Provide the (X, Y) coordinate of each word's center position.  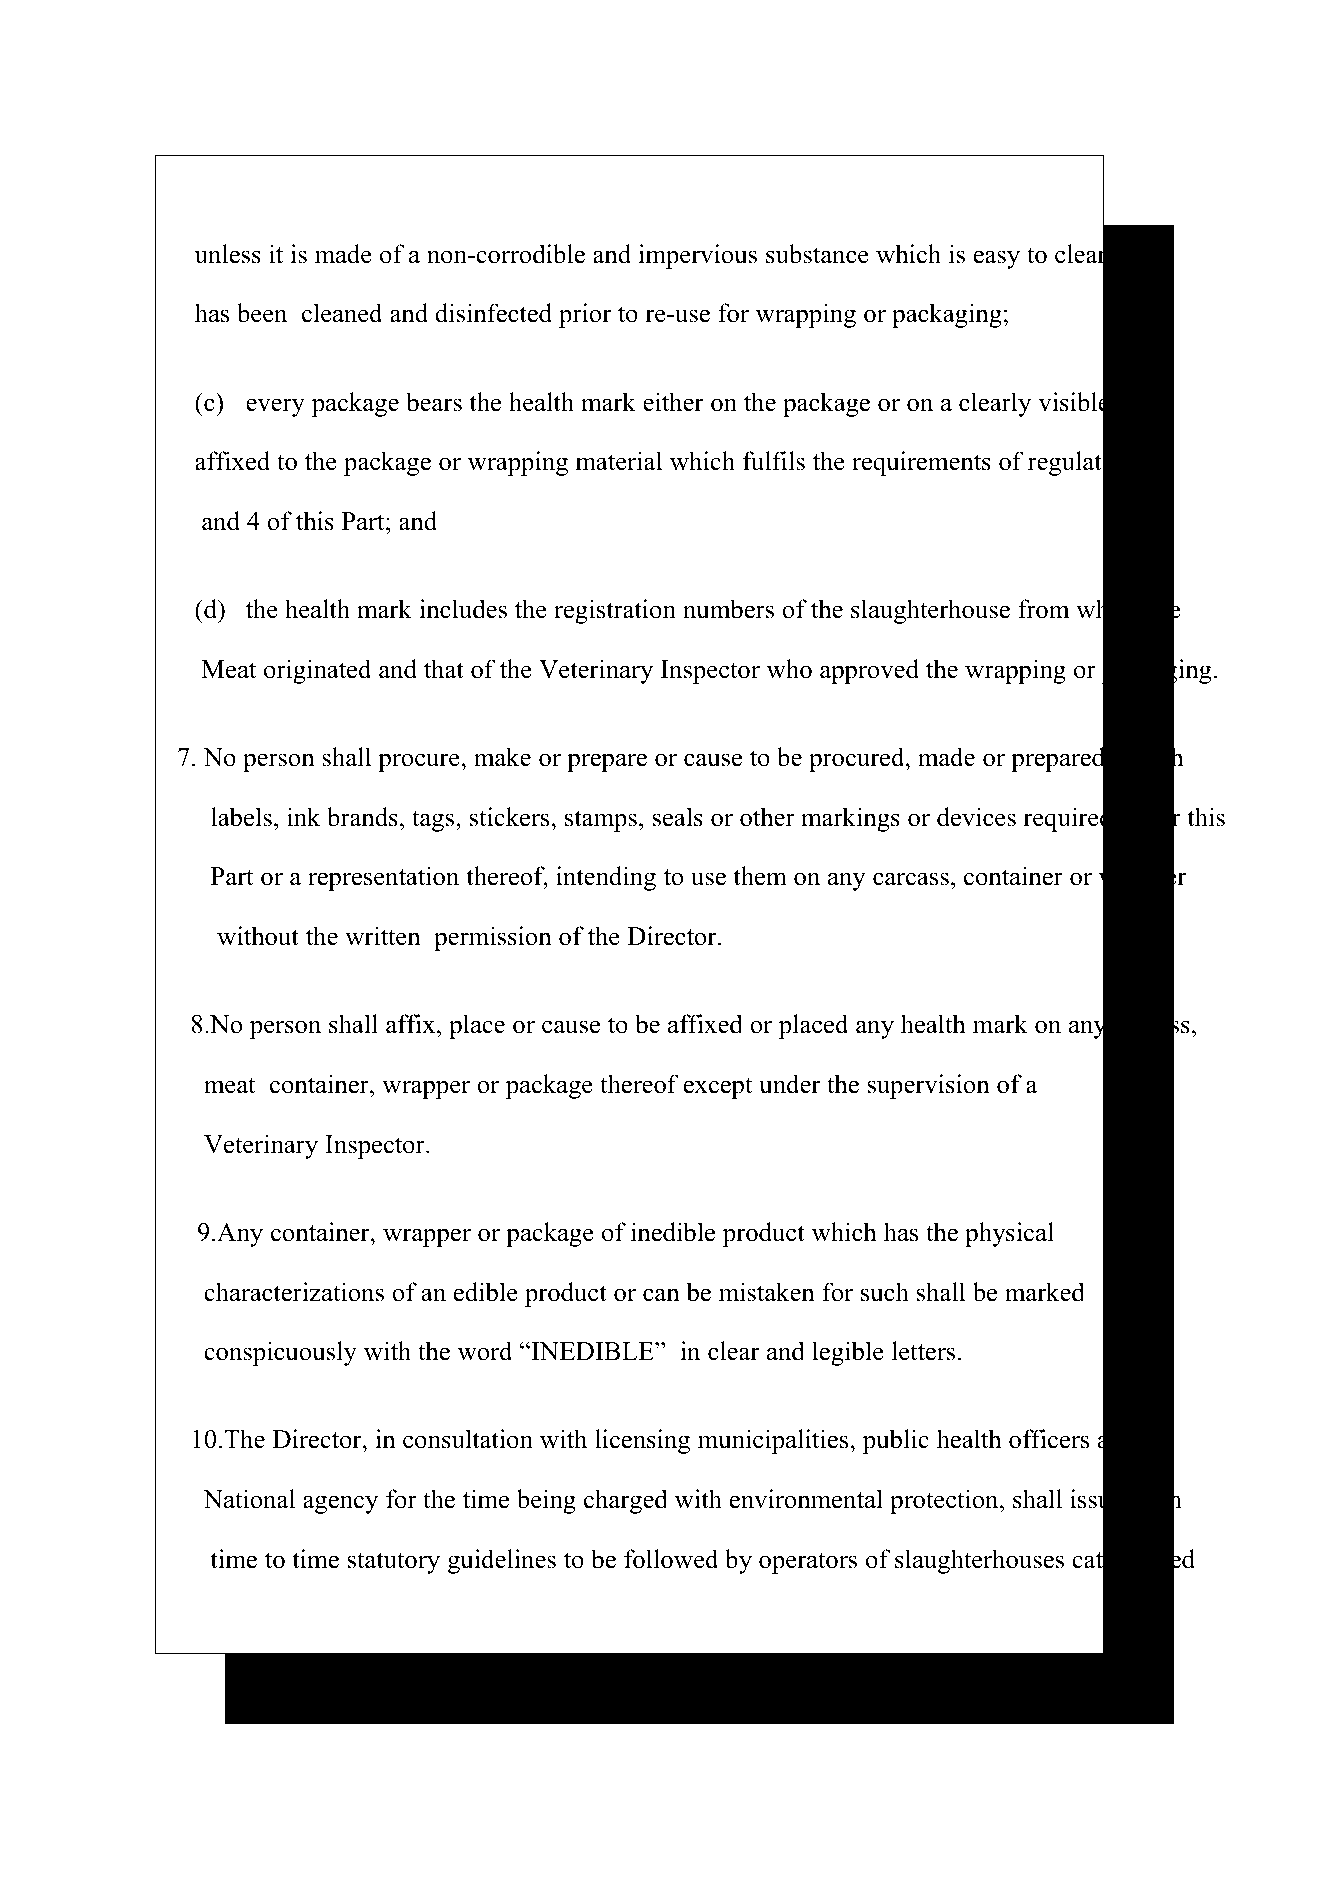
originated (318, 671)
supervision (929, 1086)
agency (340, 1504)
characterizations (294, 1292)
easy (996, 259)
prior (585, 315)
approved (869, 671)
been (262, 313)
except (717, 1088)
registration (615, 611)
